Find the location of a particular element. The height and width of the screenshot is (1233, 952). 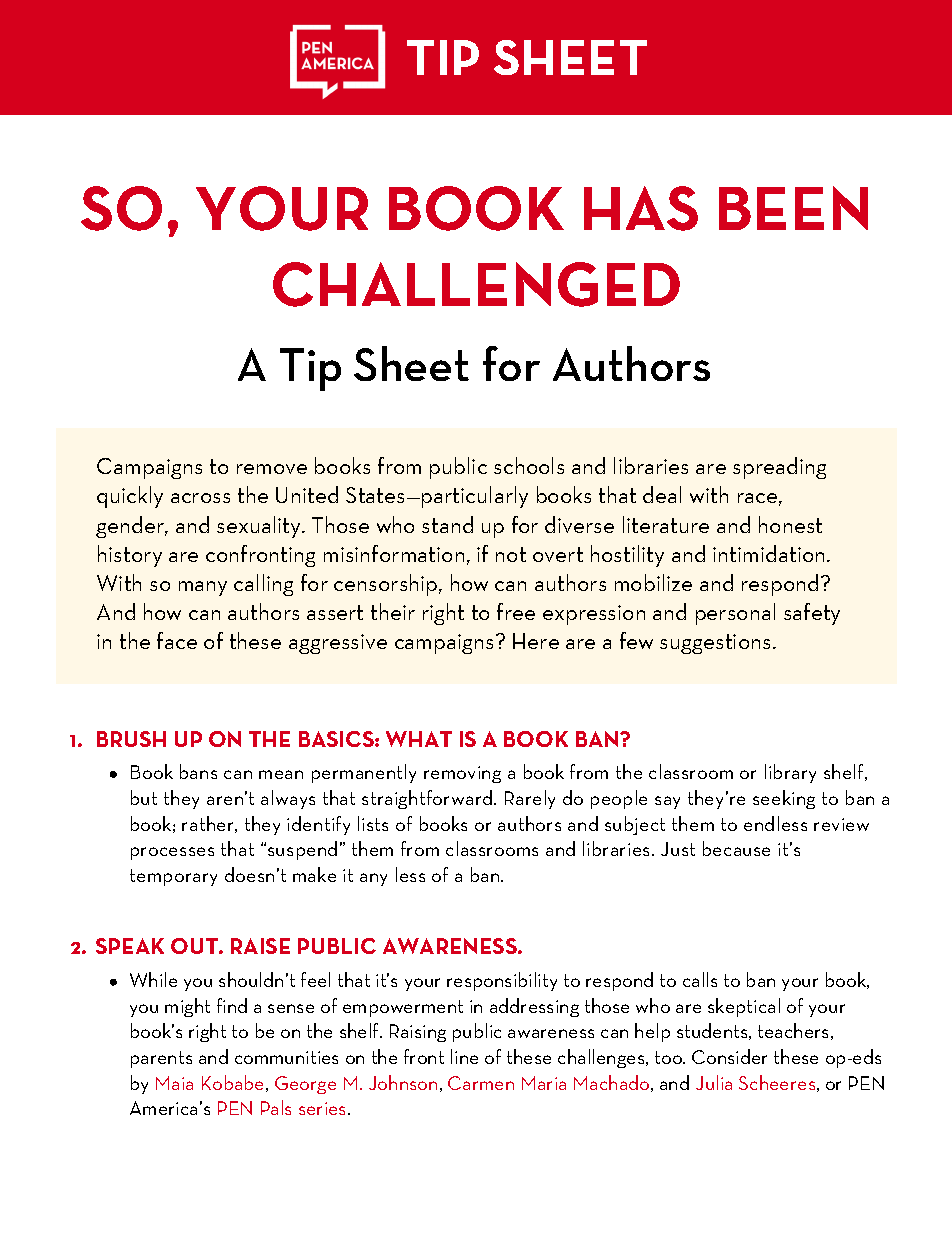

Julia is located at coordinates (714, 1082).
